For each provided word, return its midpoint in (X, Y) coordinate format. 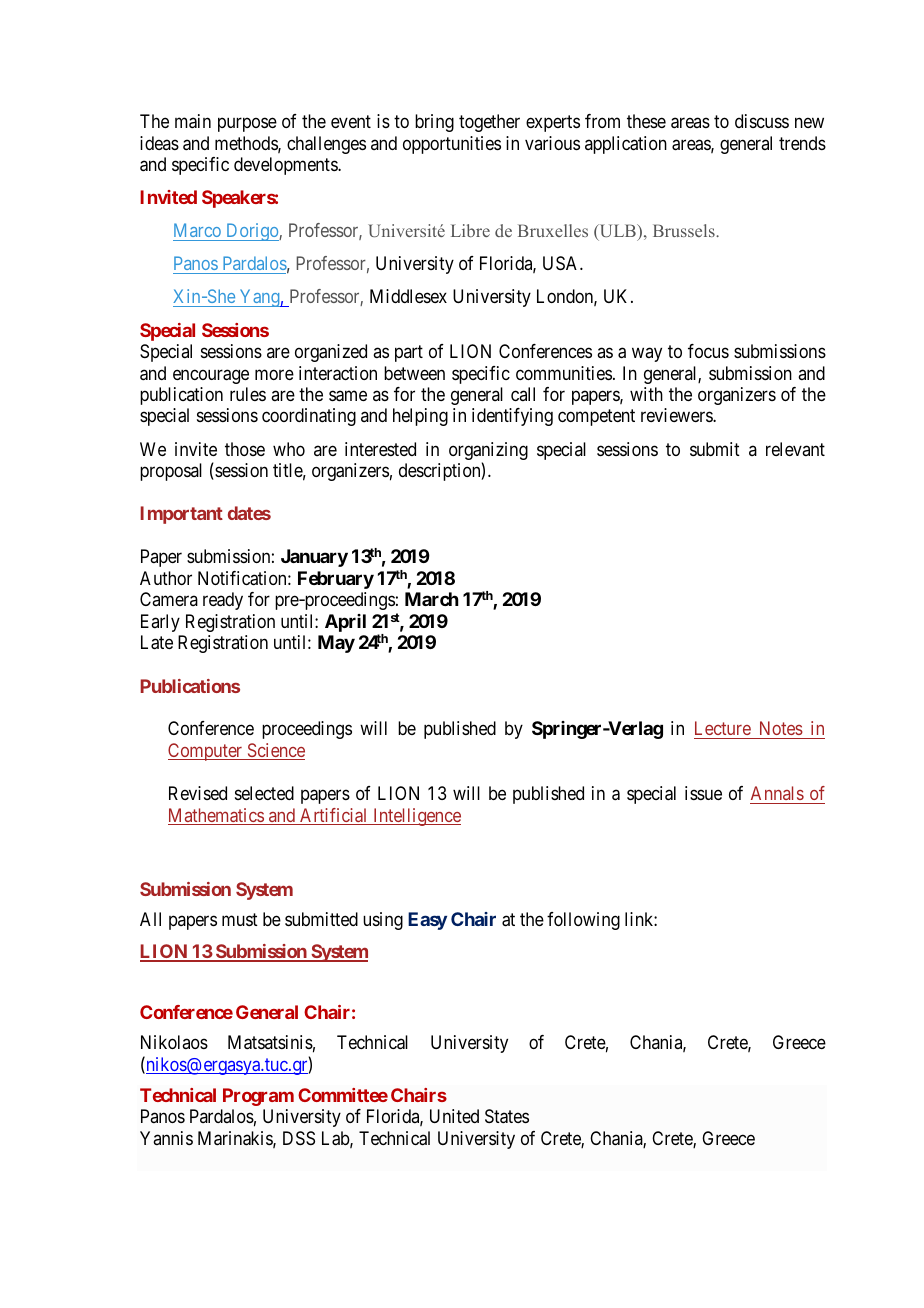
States (507, 1116)
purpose (247, 125)
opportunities (452, 145)
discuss (762, 121)
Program (258, 1097)
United (454, 1116)
